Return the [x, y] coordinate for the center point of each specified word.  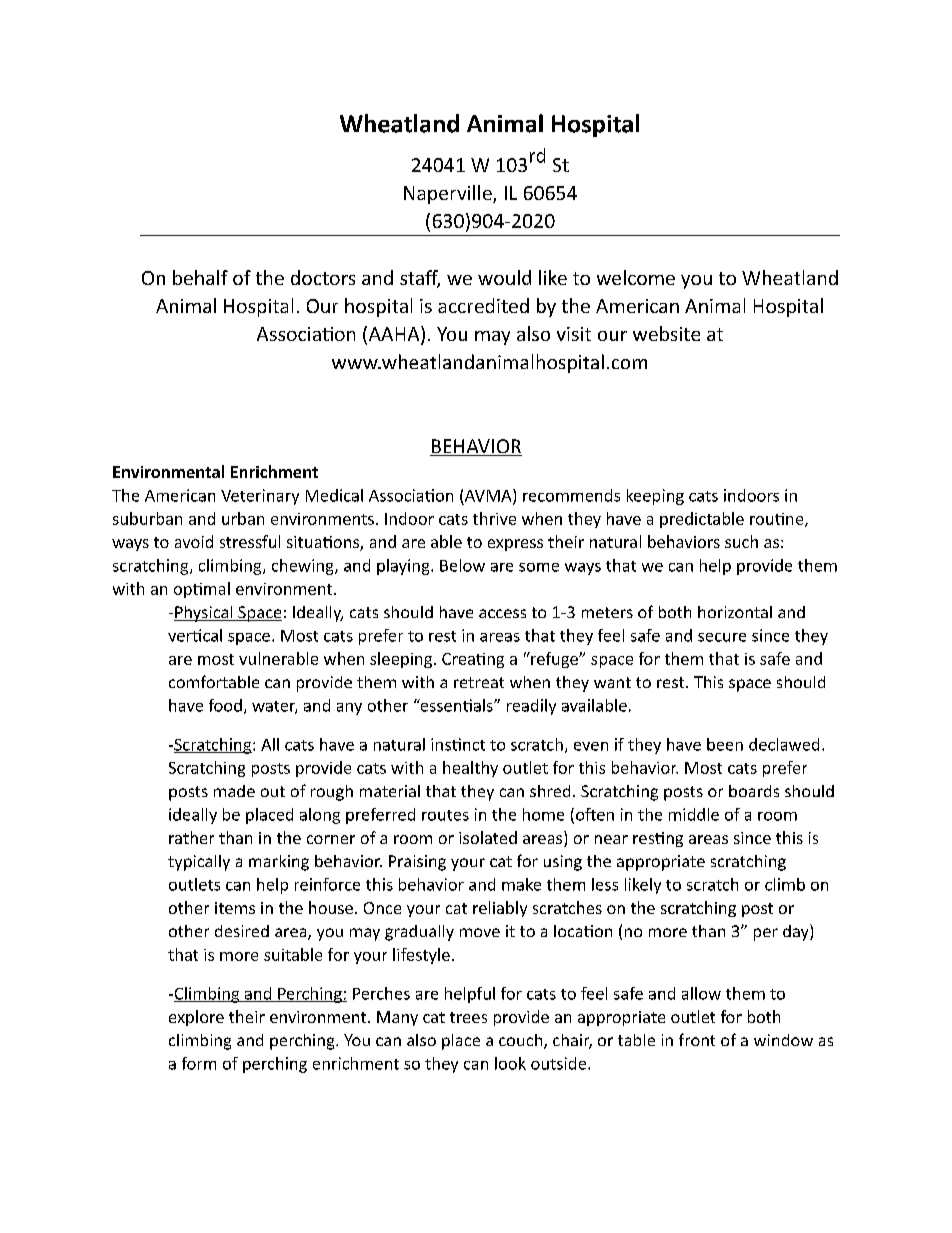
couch [522, 1041]
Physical [204, 614]
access [502, 613]
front [697, 1039]
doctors [323, 277]
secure [722, 637]
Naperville [449, 194]
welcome [636, 277]
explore [196, 1018]
